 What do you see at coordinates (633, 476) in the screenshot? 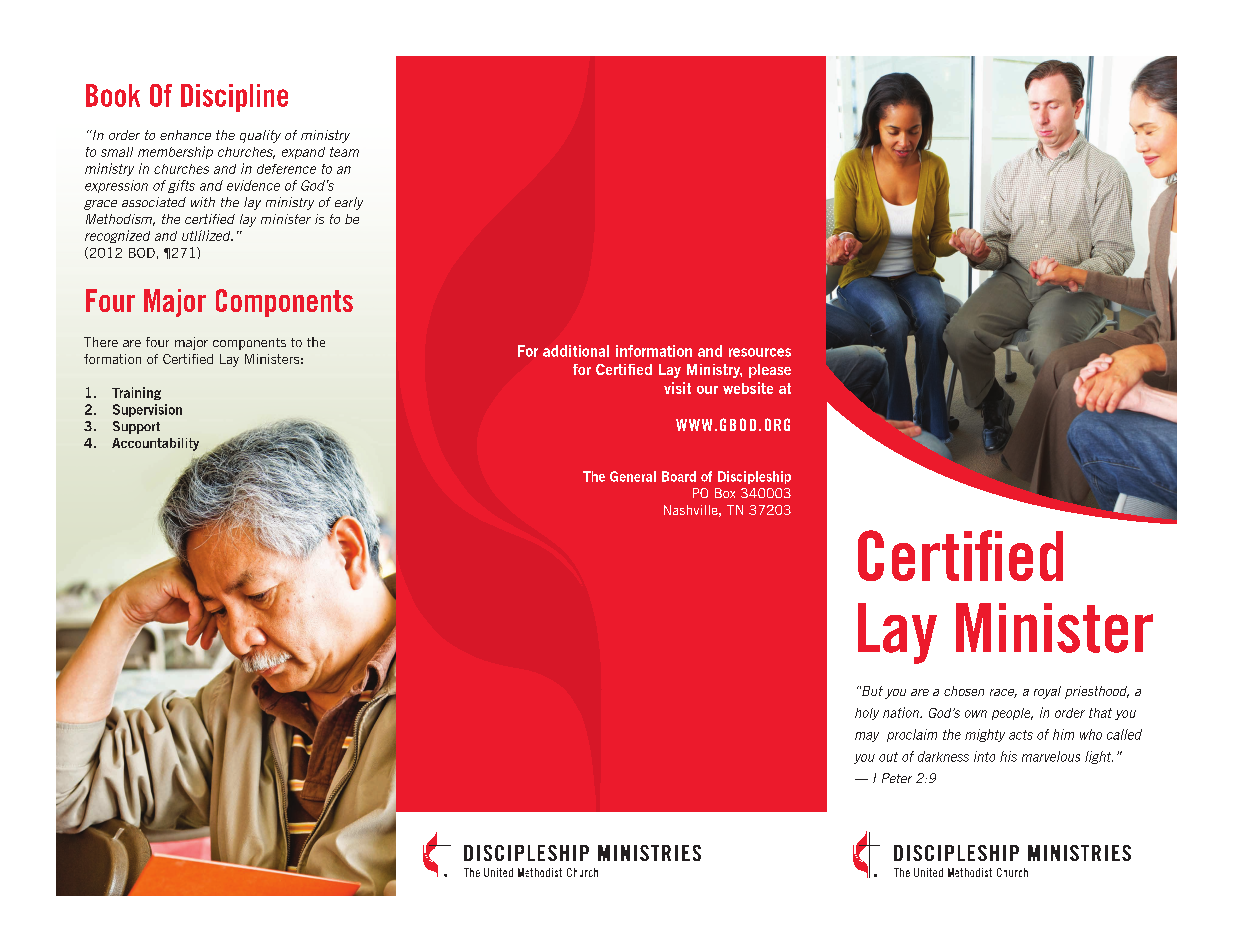
I see `General` at bounding box center [633, 476].
